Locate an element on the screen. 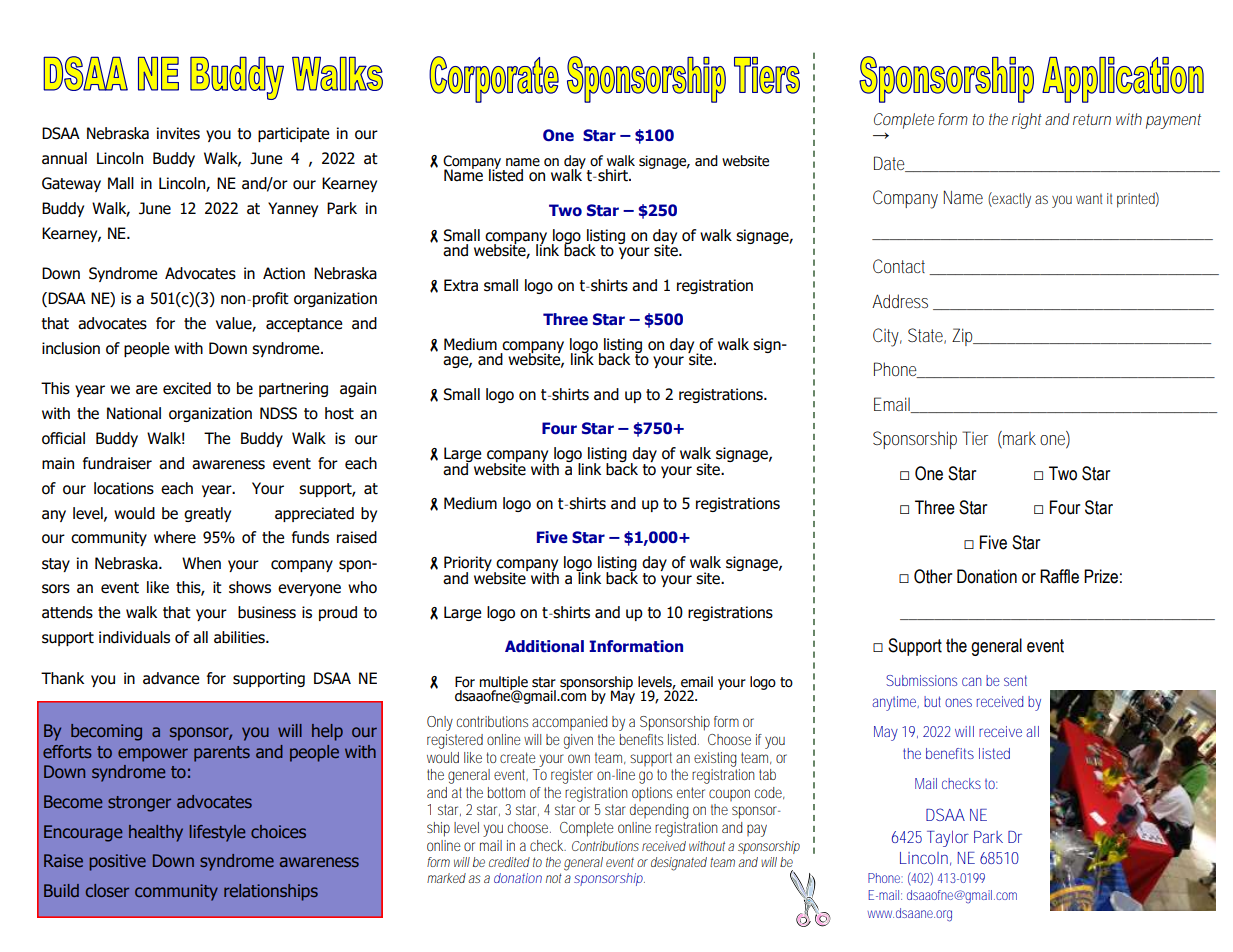 The image size is (1233, 952). When is located at coordinates (201, 563).
